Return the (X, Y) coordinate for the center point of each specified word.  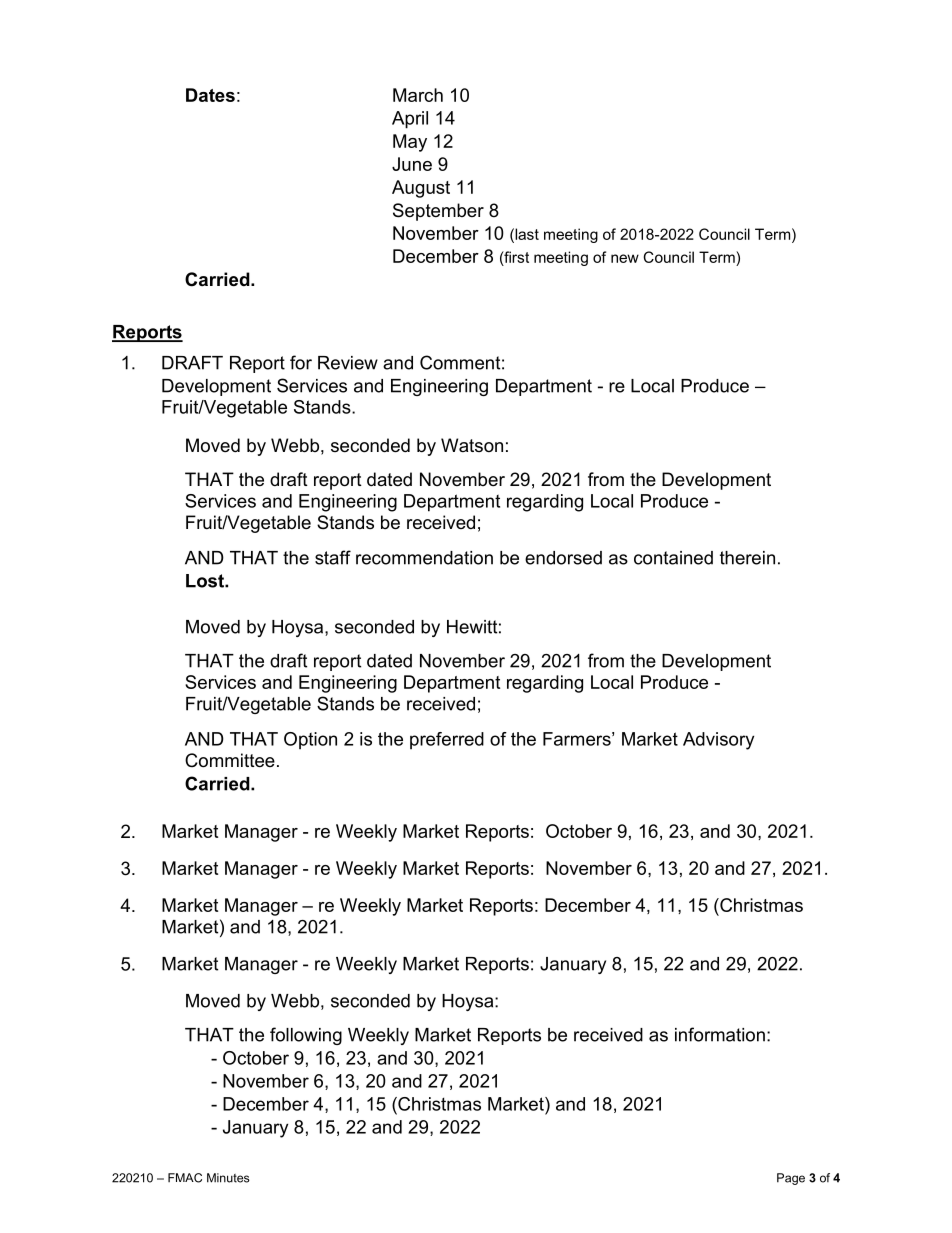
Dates (210, 95)
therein (747, 558)
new (625, 258)
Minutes (228, 1178)
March (418, 95)
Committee (230, 760)
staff (333, 557)
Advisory (718, 741)
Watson (472, 445)
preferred (447, 741)
